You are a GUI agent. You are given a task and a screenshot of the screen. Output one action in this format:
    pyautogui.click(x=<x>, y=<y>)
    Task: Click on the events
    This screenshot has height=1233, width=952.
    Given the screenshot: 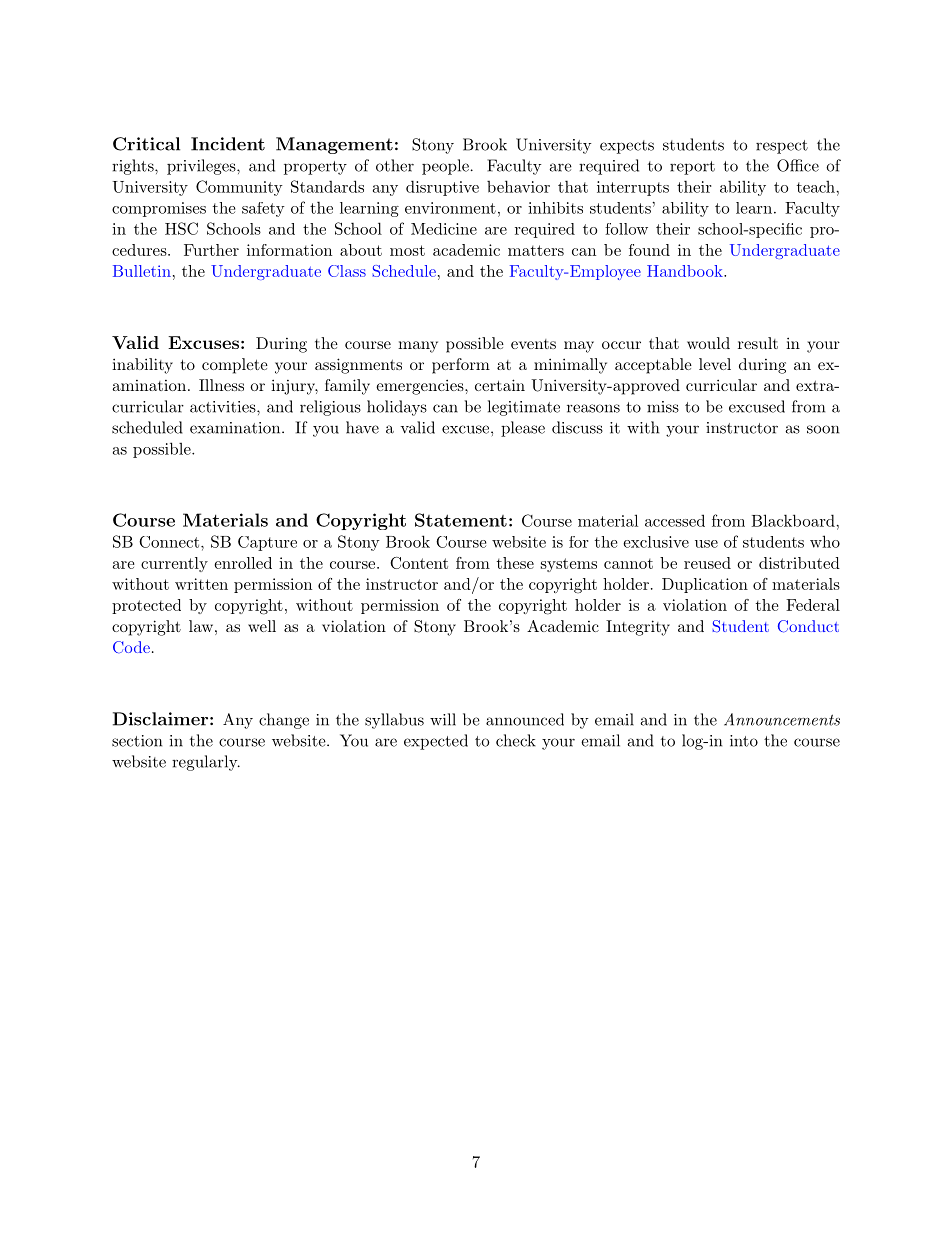 What is the action you would take?
    pyautogui.click(x=533, y=344)
